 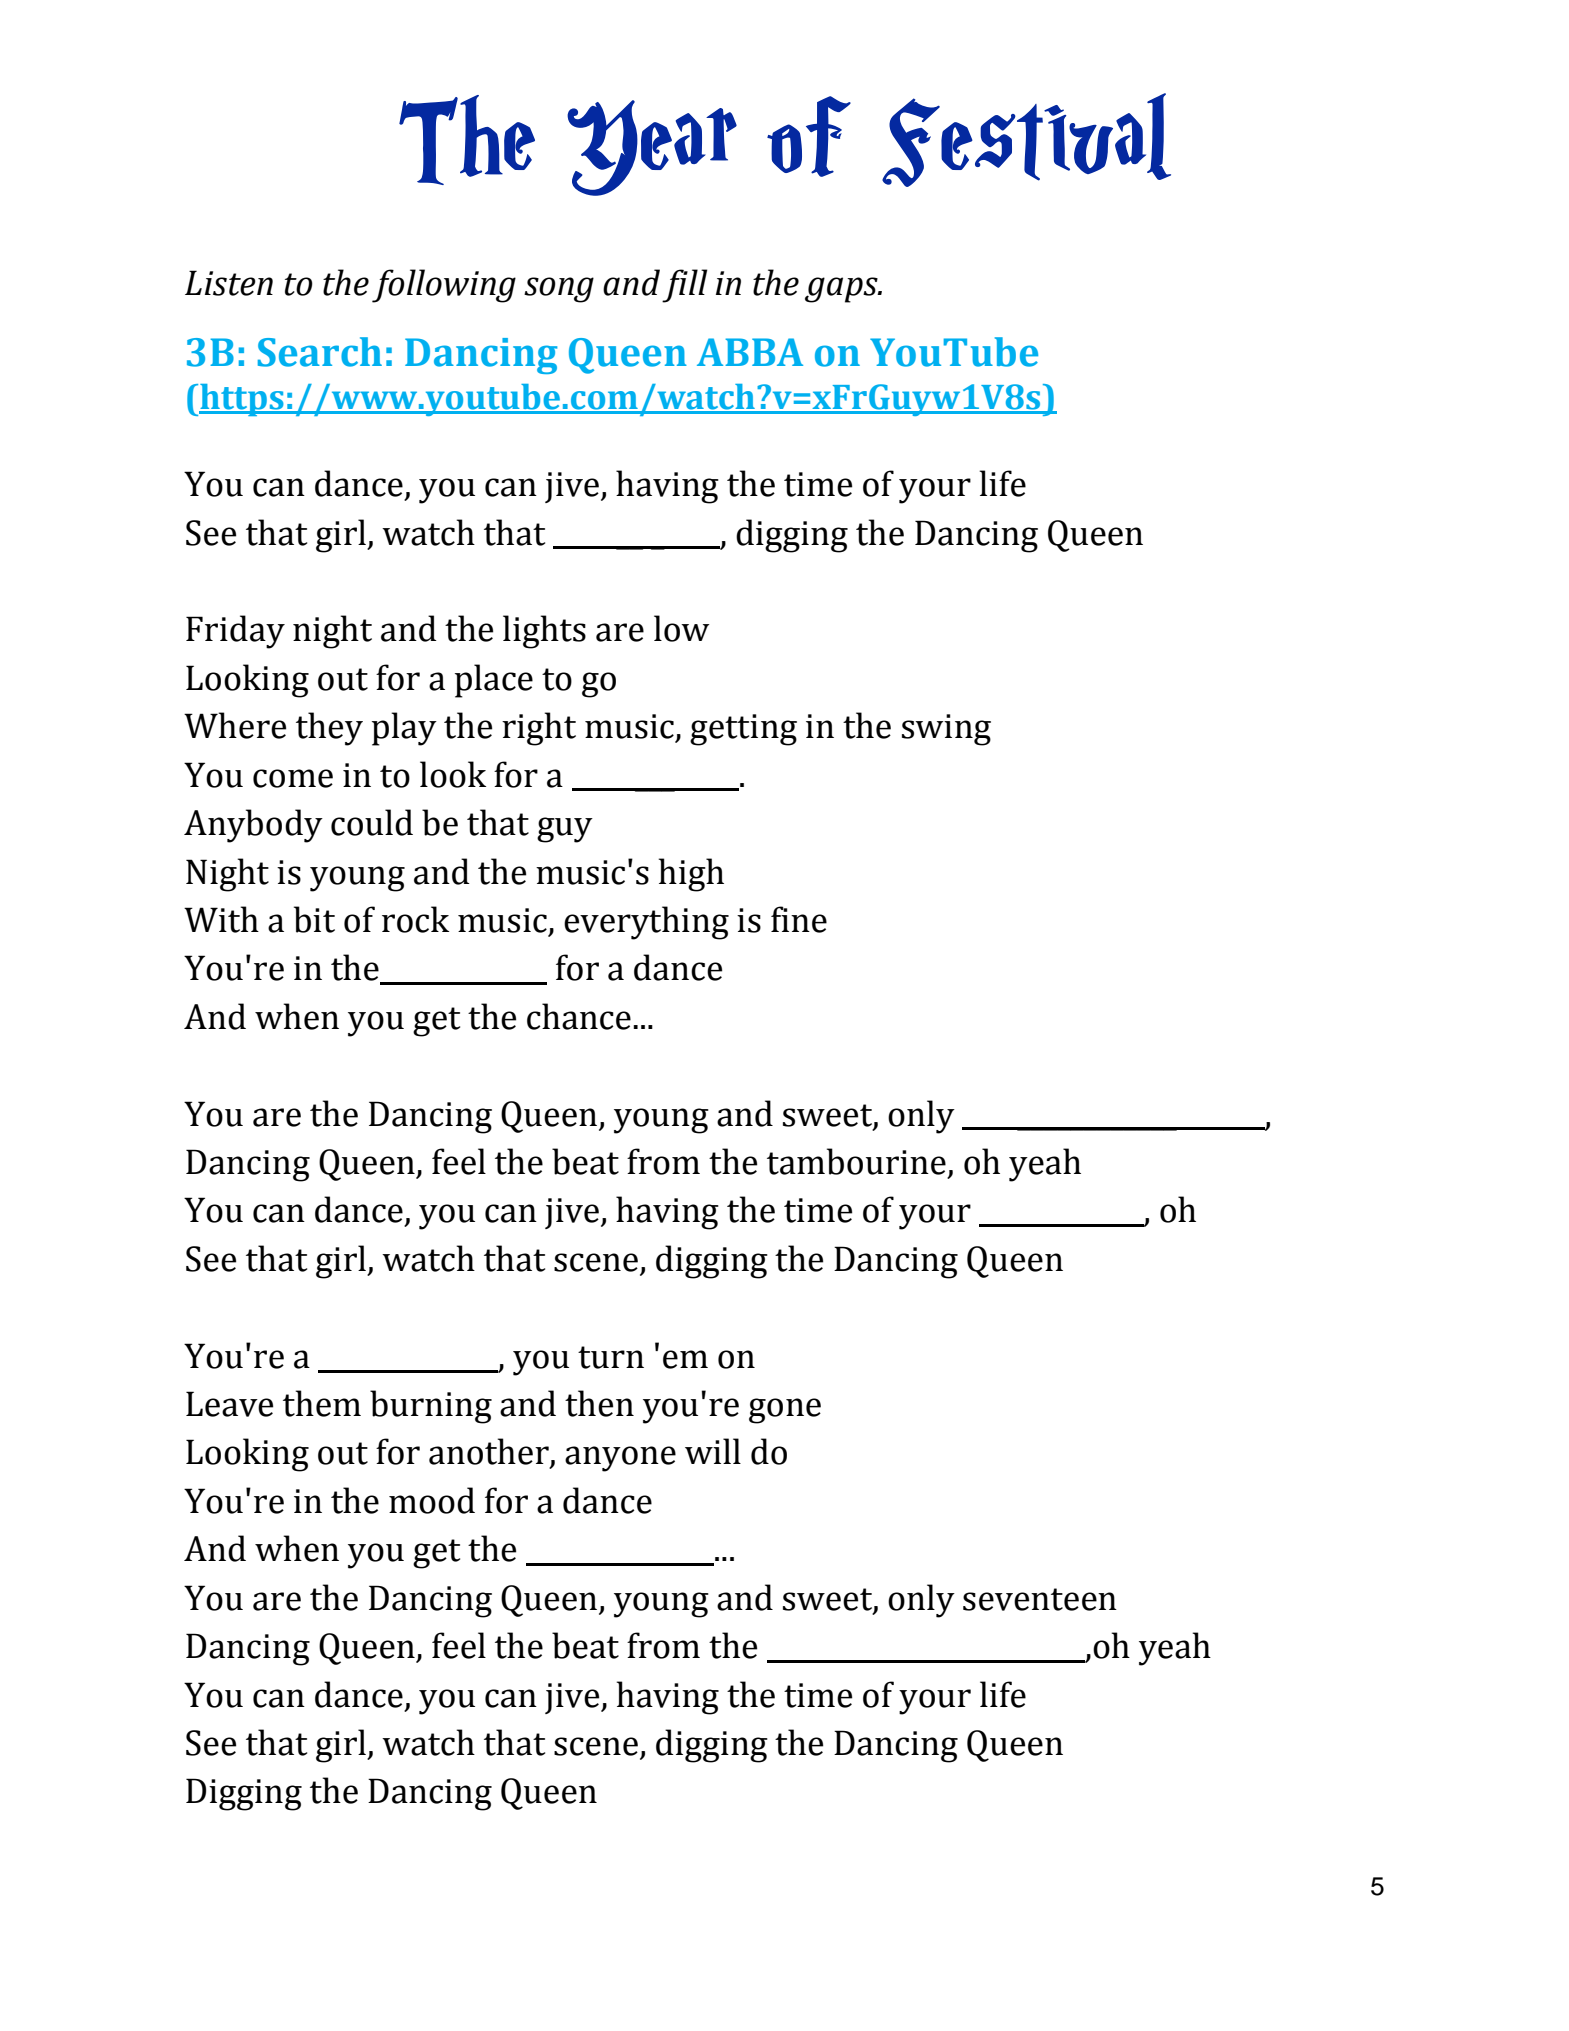 What do you see at coordinates (322, 1403) in the screenshot?
I see `them` at bounding box center [322, 1403].
